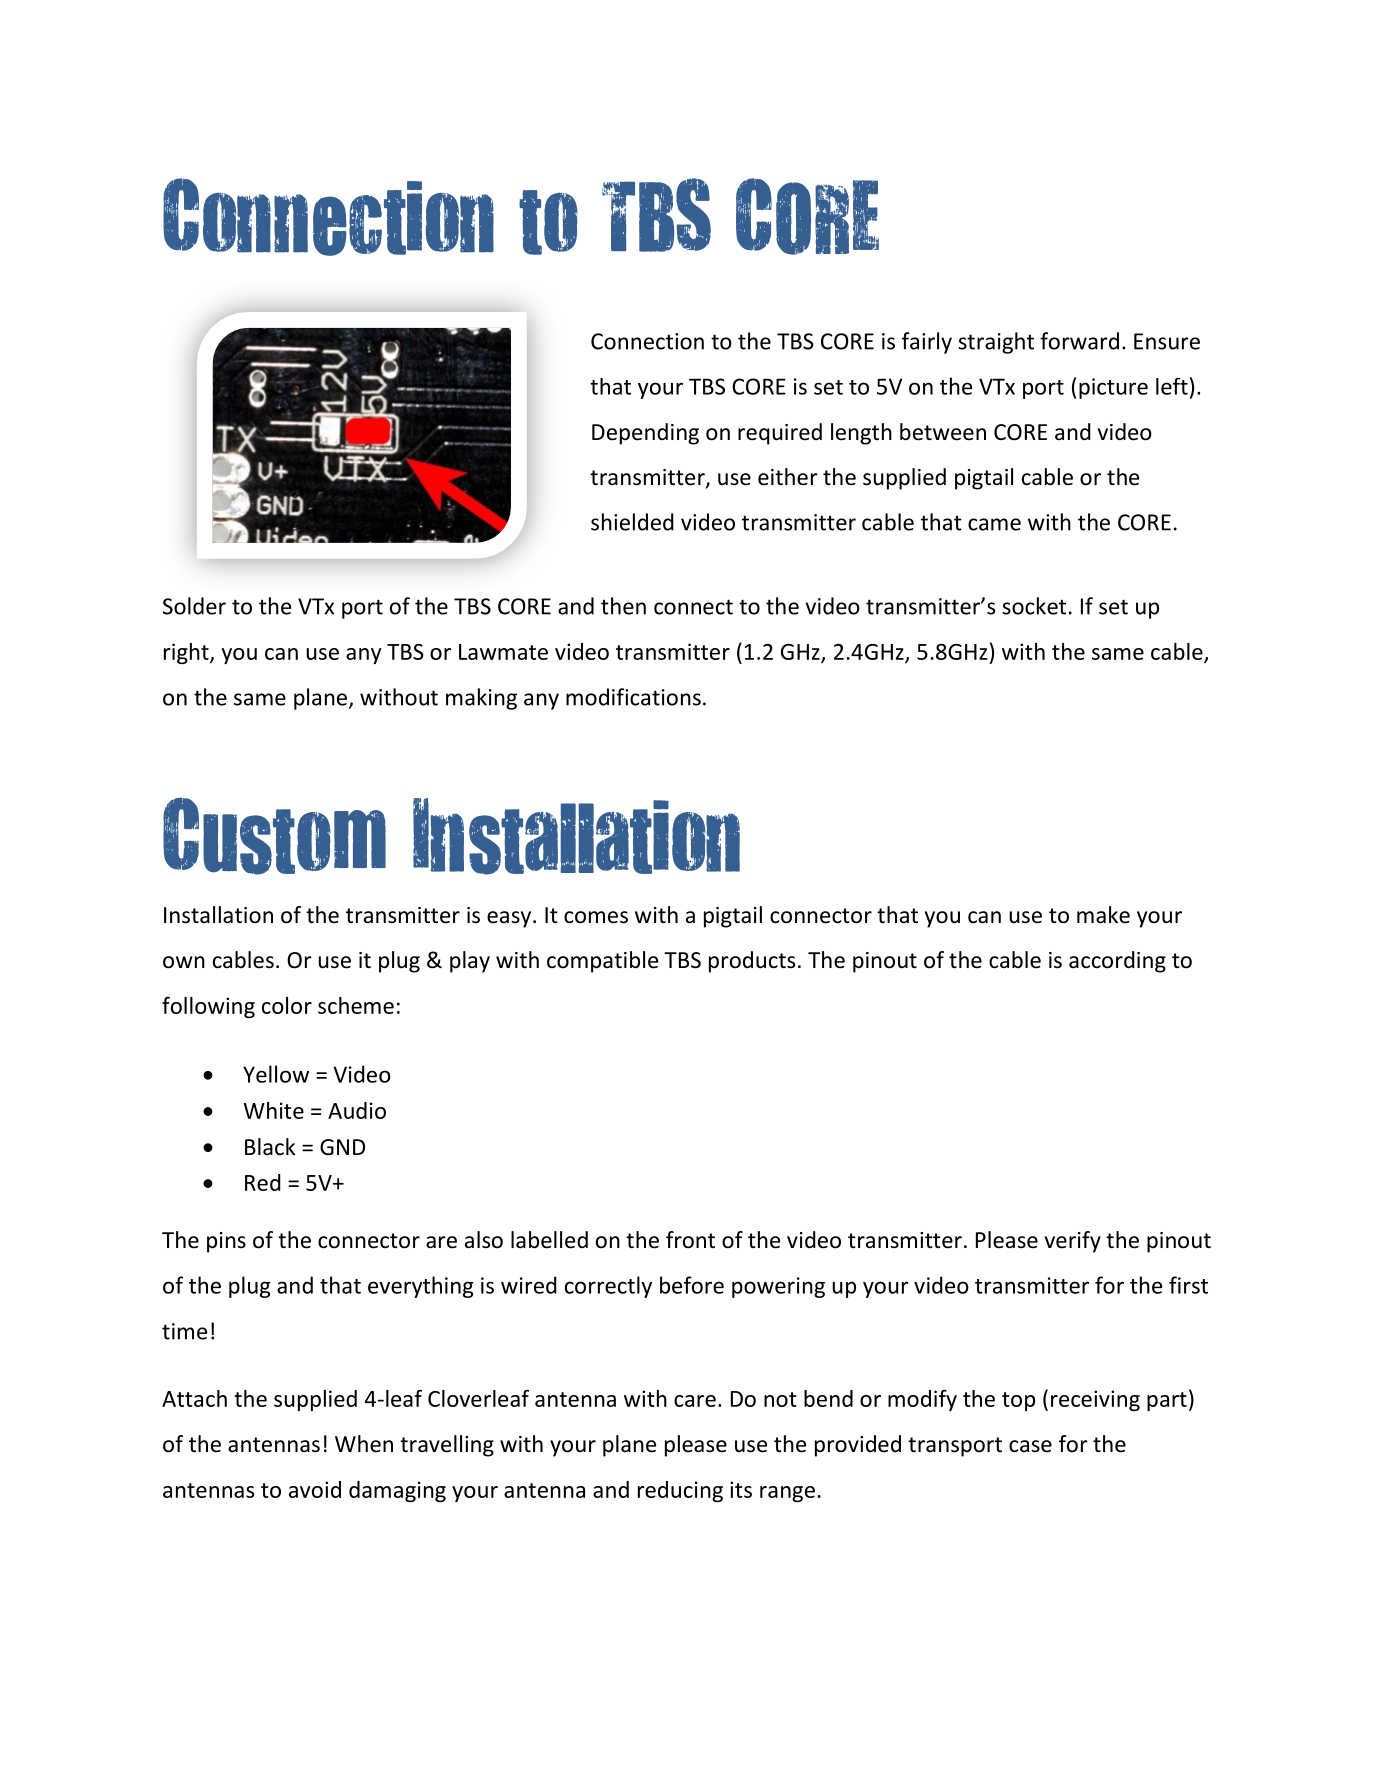 Image resolution: width=1377 pixels, height=1782 pixels. What do you see at coordinates (690, 1240) in the image?
I see `front` at bounding box center [690, 1240].
